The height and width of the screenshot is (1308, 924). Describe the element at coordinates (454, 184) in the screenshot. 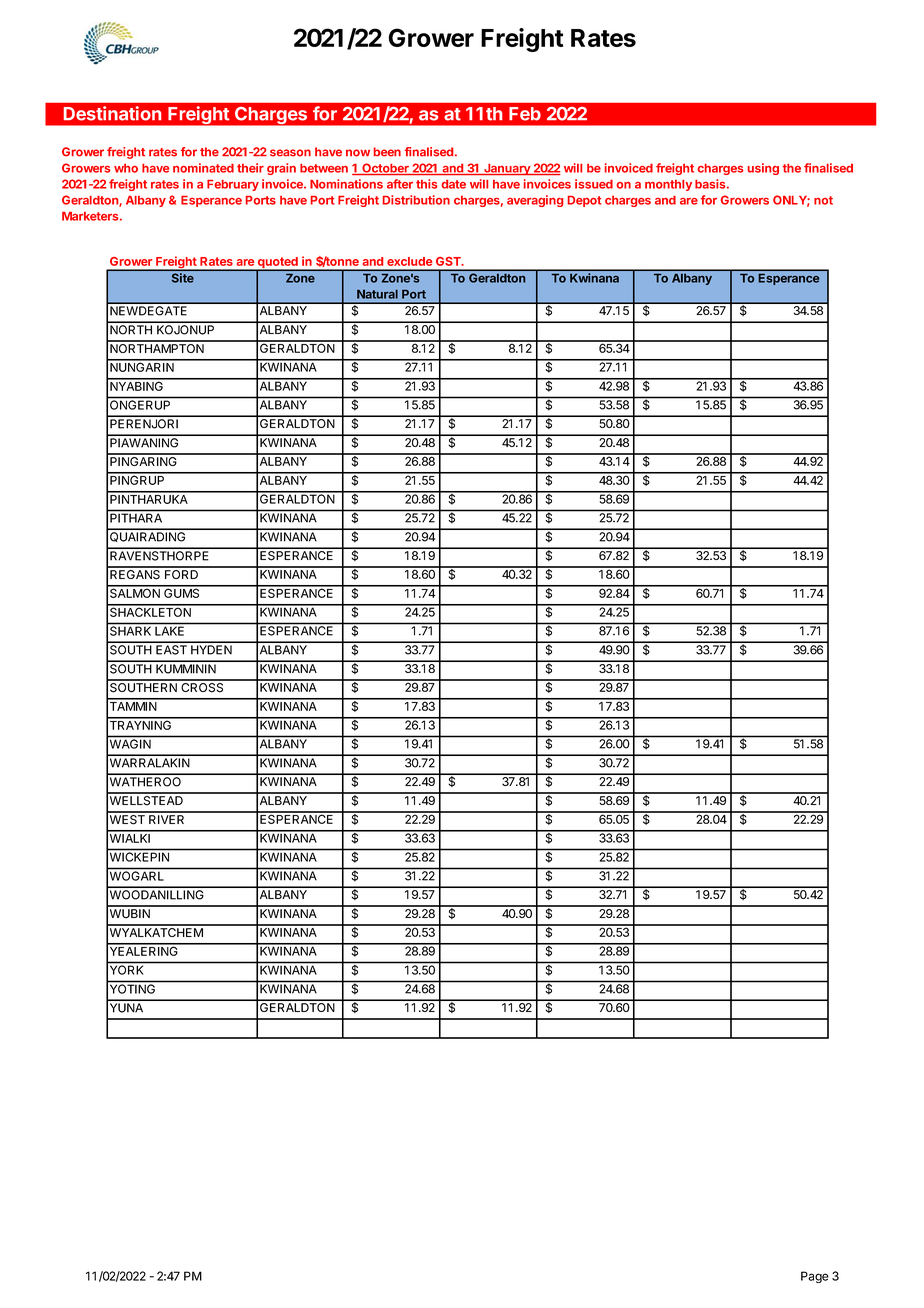

I see `date` at that location.
